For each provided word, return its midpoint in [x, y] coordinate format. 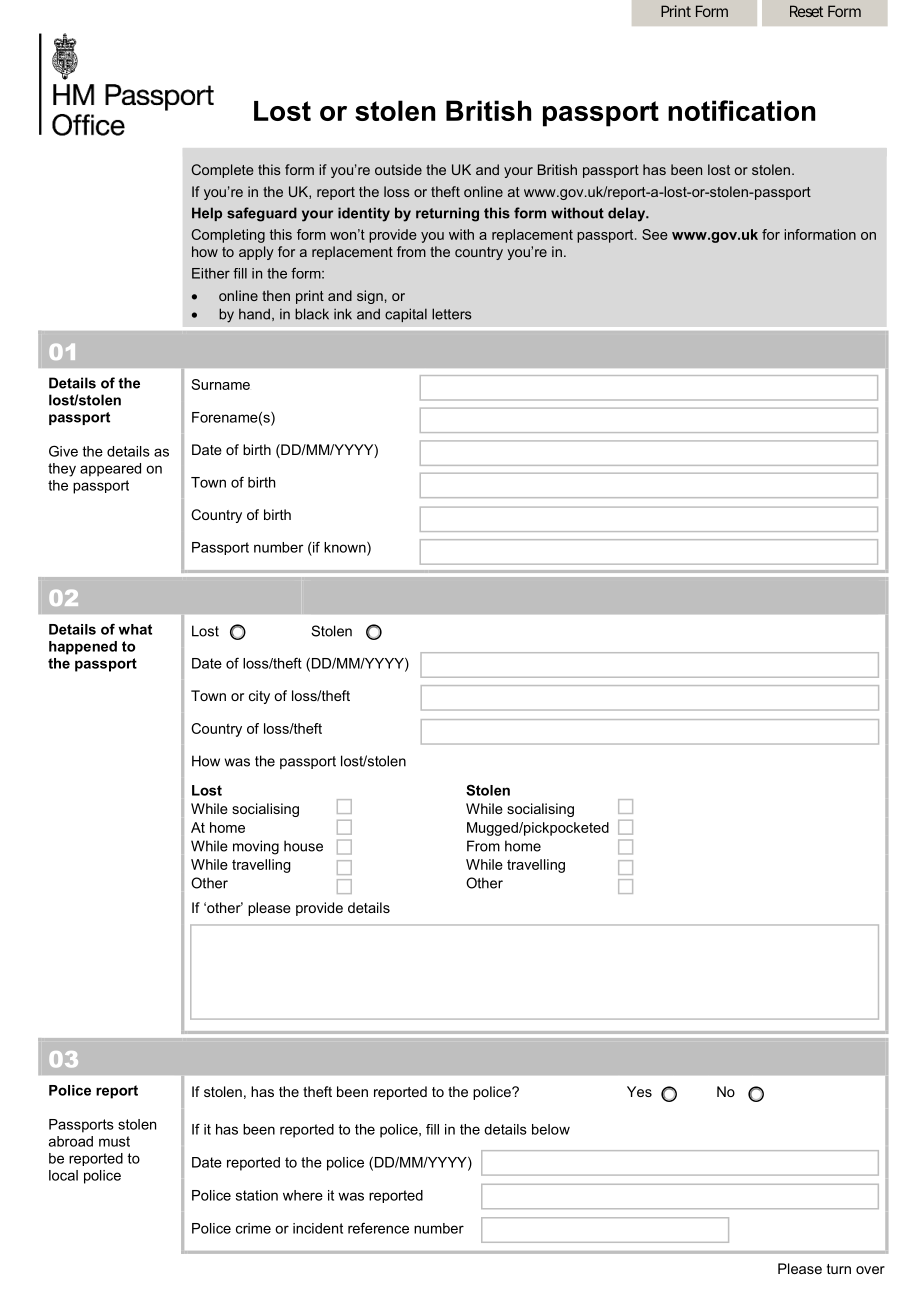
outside [398, 169]
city [259, 697]
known [346, 548]
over [870, 1270]
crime [253, 1228]
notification [741, 110]
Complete [222, 171]
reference [378, 1228]
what [135, 629]
